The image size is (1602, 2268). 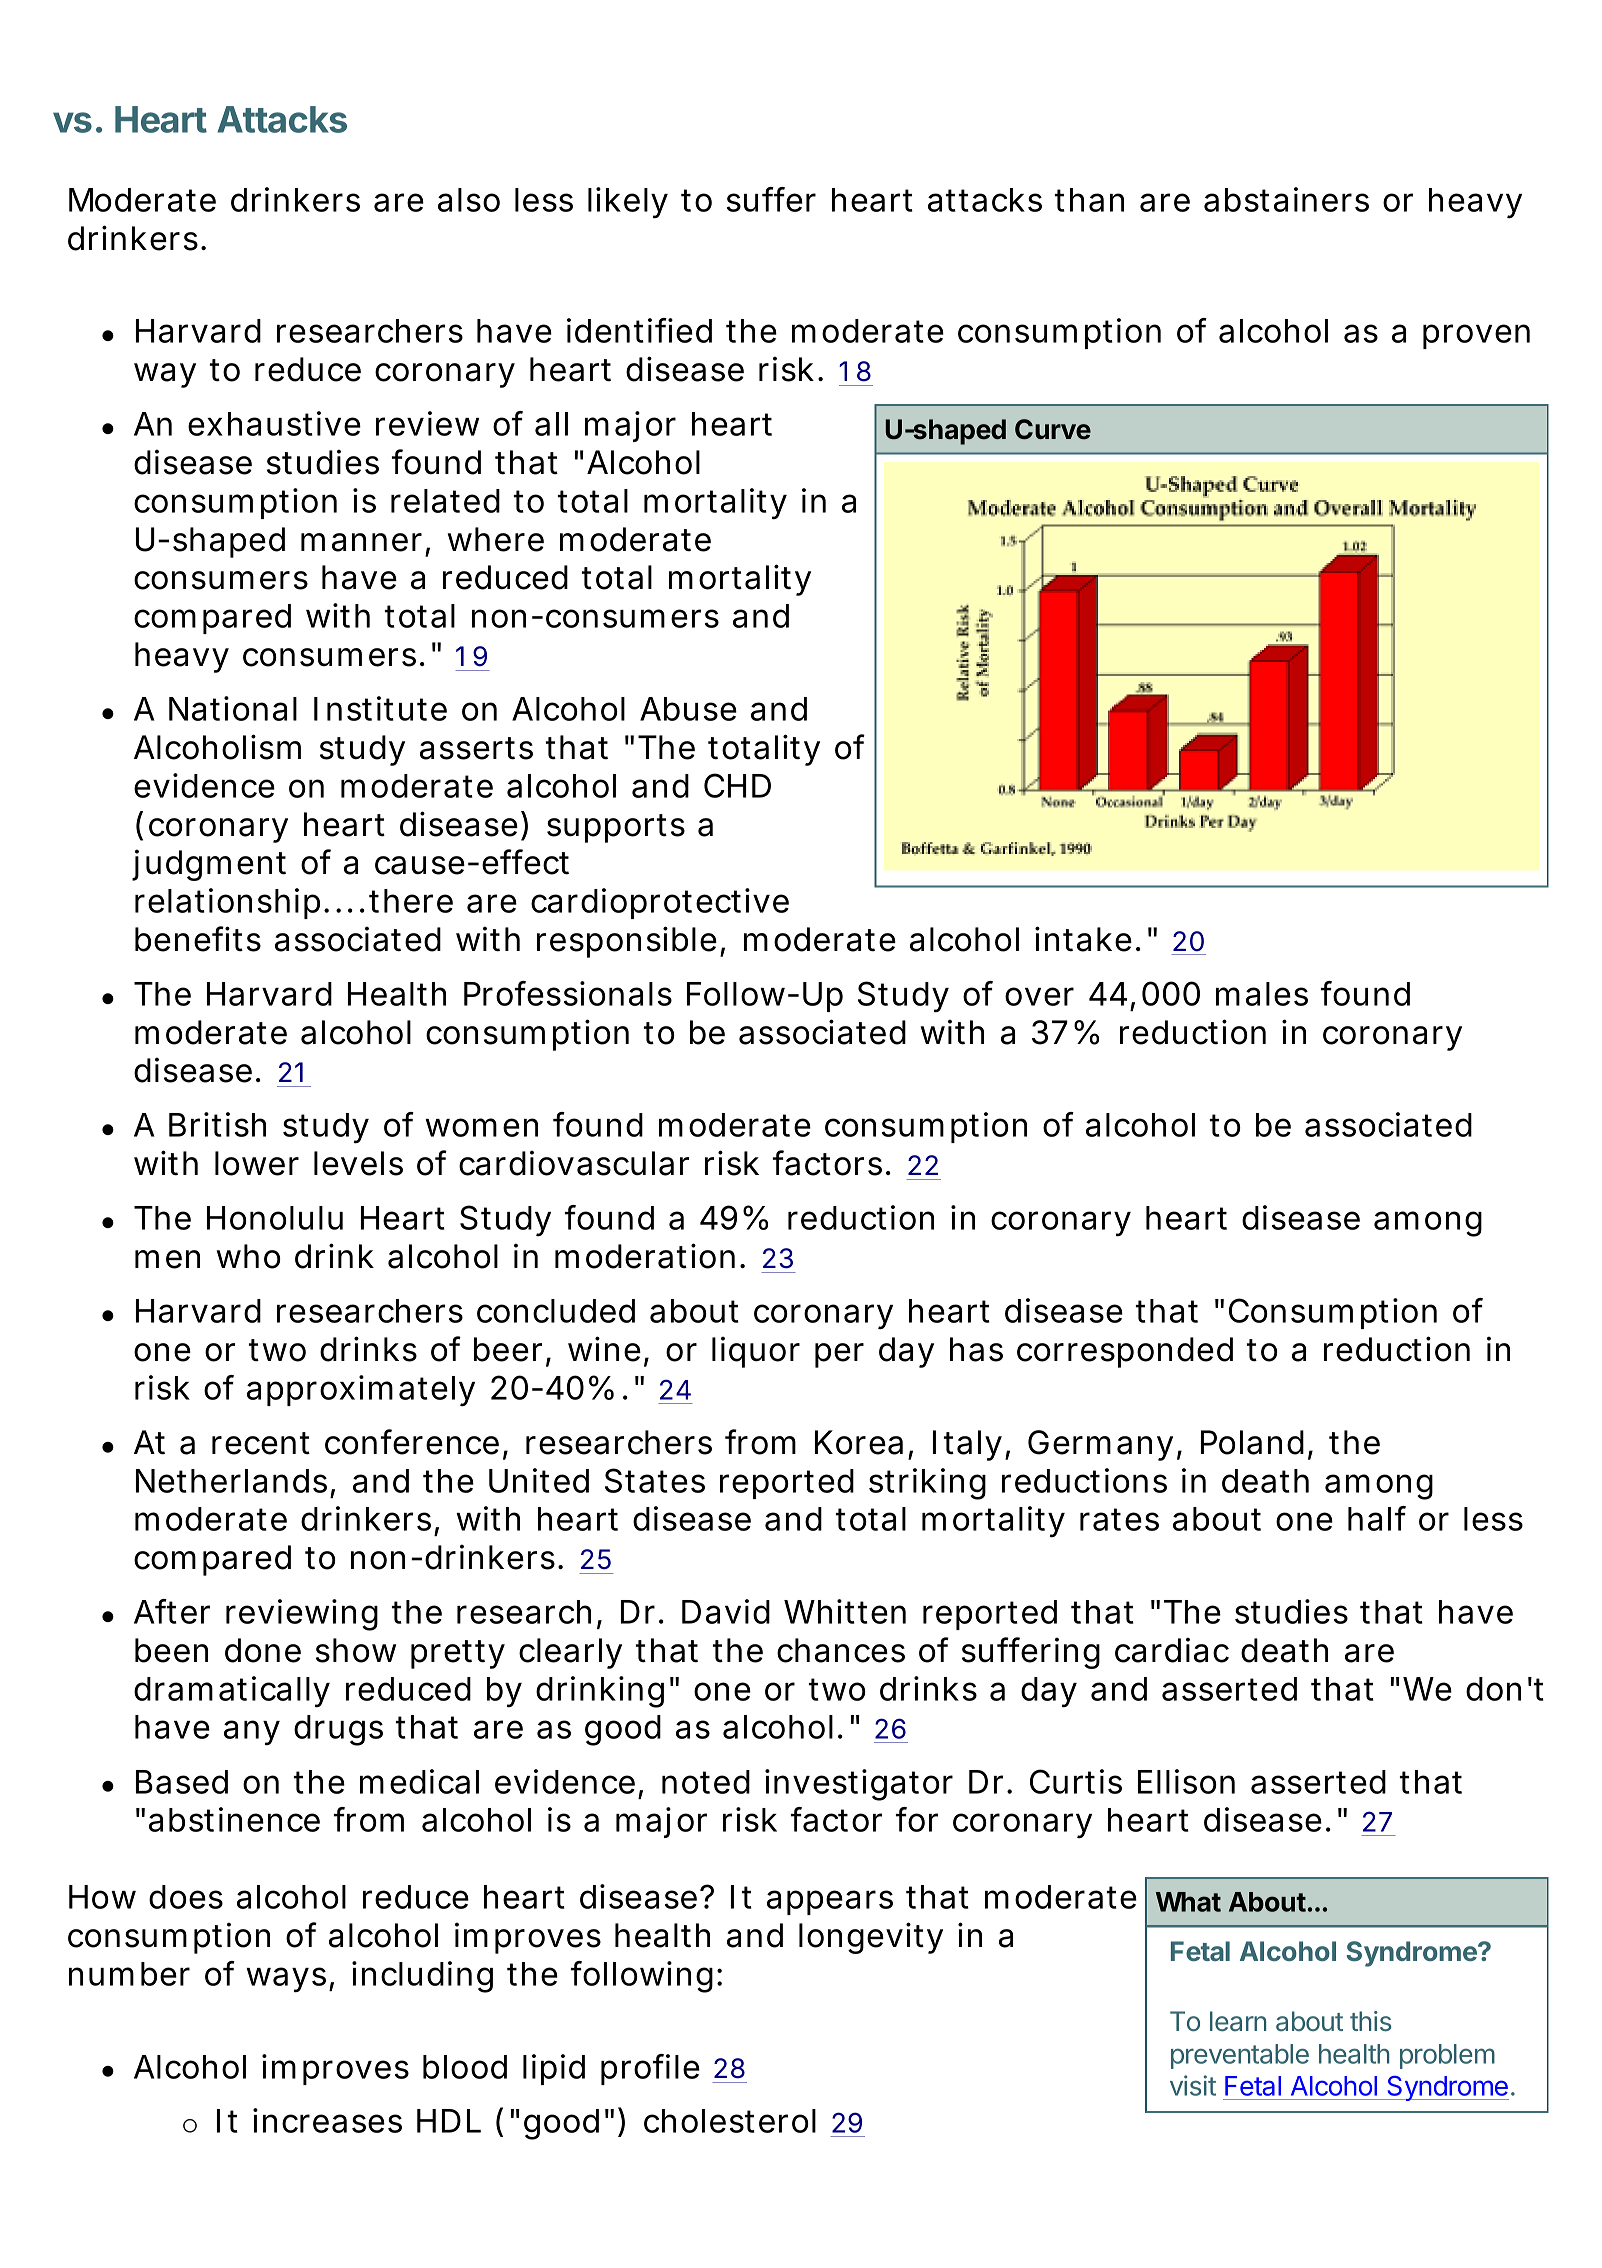 What do you see at coordinates (1053, 429) in the screenshot?
I see `Curve` at bounding box center [1053, 429].
